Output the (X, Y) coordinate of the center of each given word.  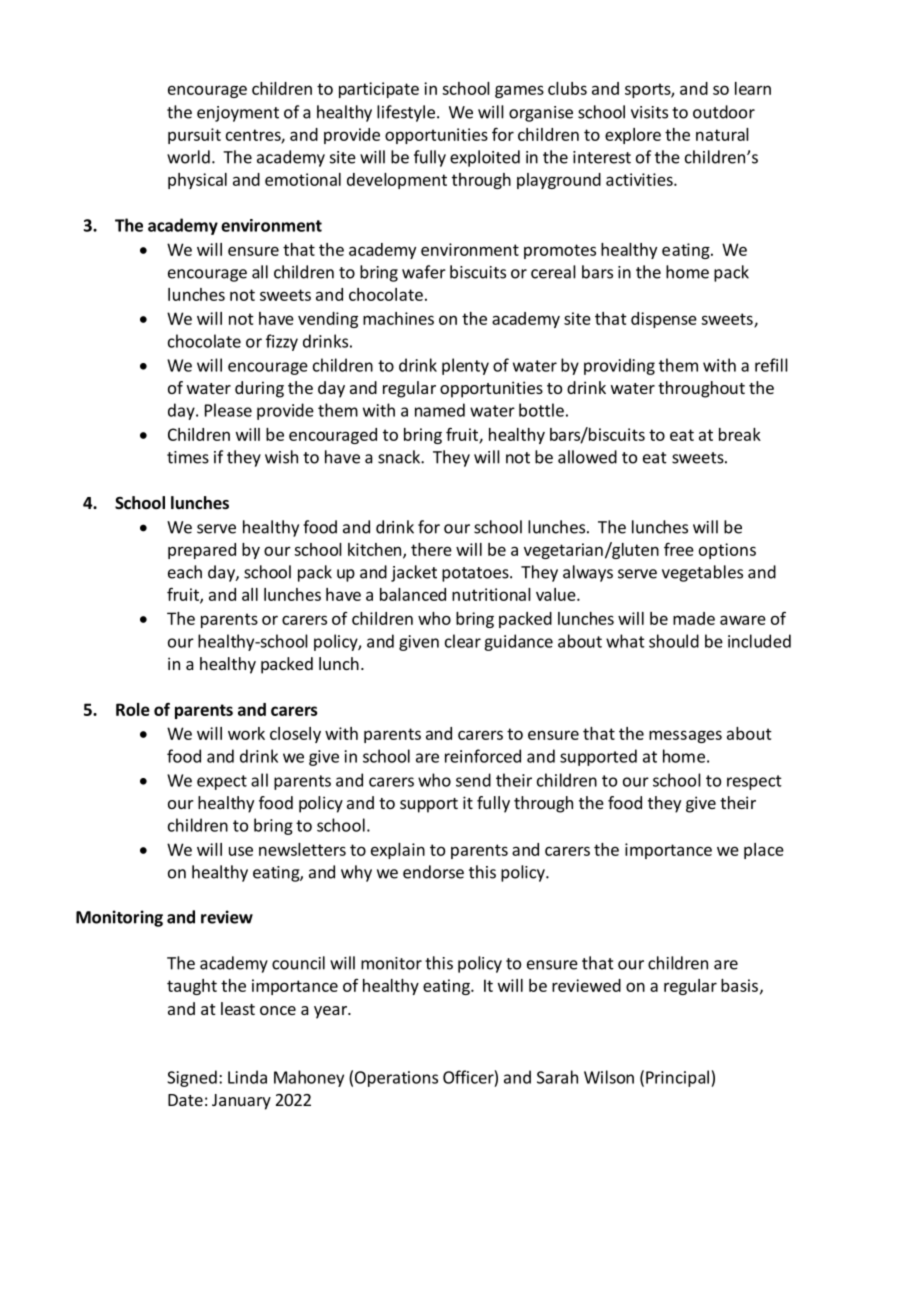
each (185, 572)
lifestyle (406, 113)
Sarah (557, 1077)
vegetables (702, 573)
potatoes (476, 574)
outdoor (724, 112)
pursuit (194, 136)
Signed (192, 1078)
